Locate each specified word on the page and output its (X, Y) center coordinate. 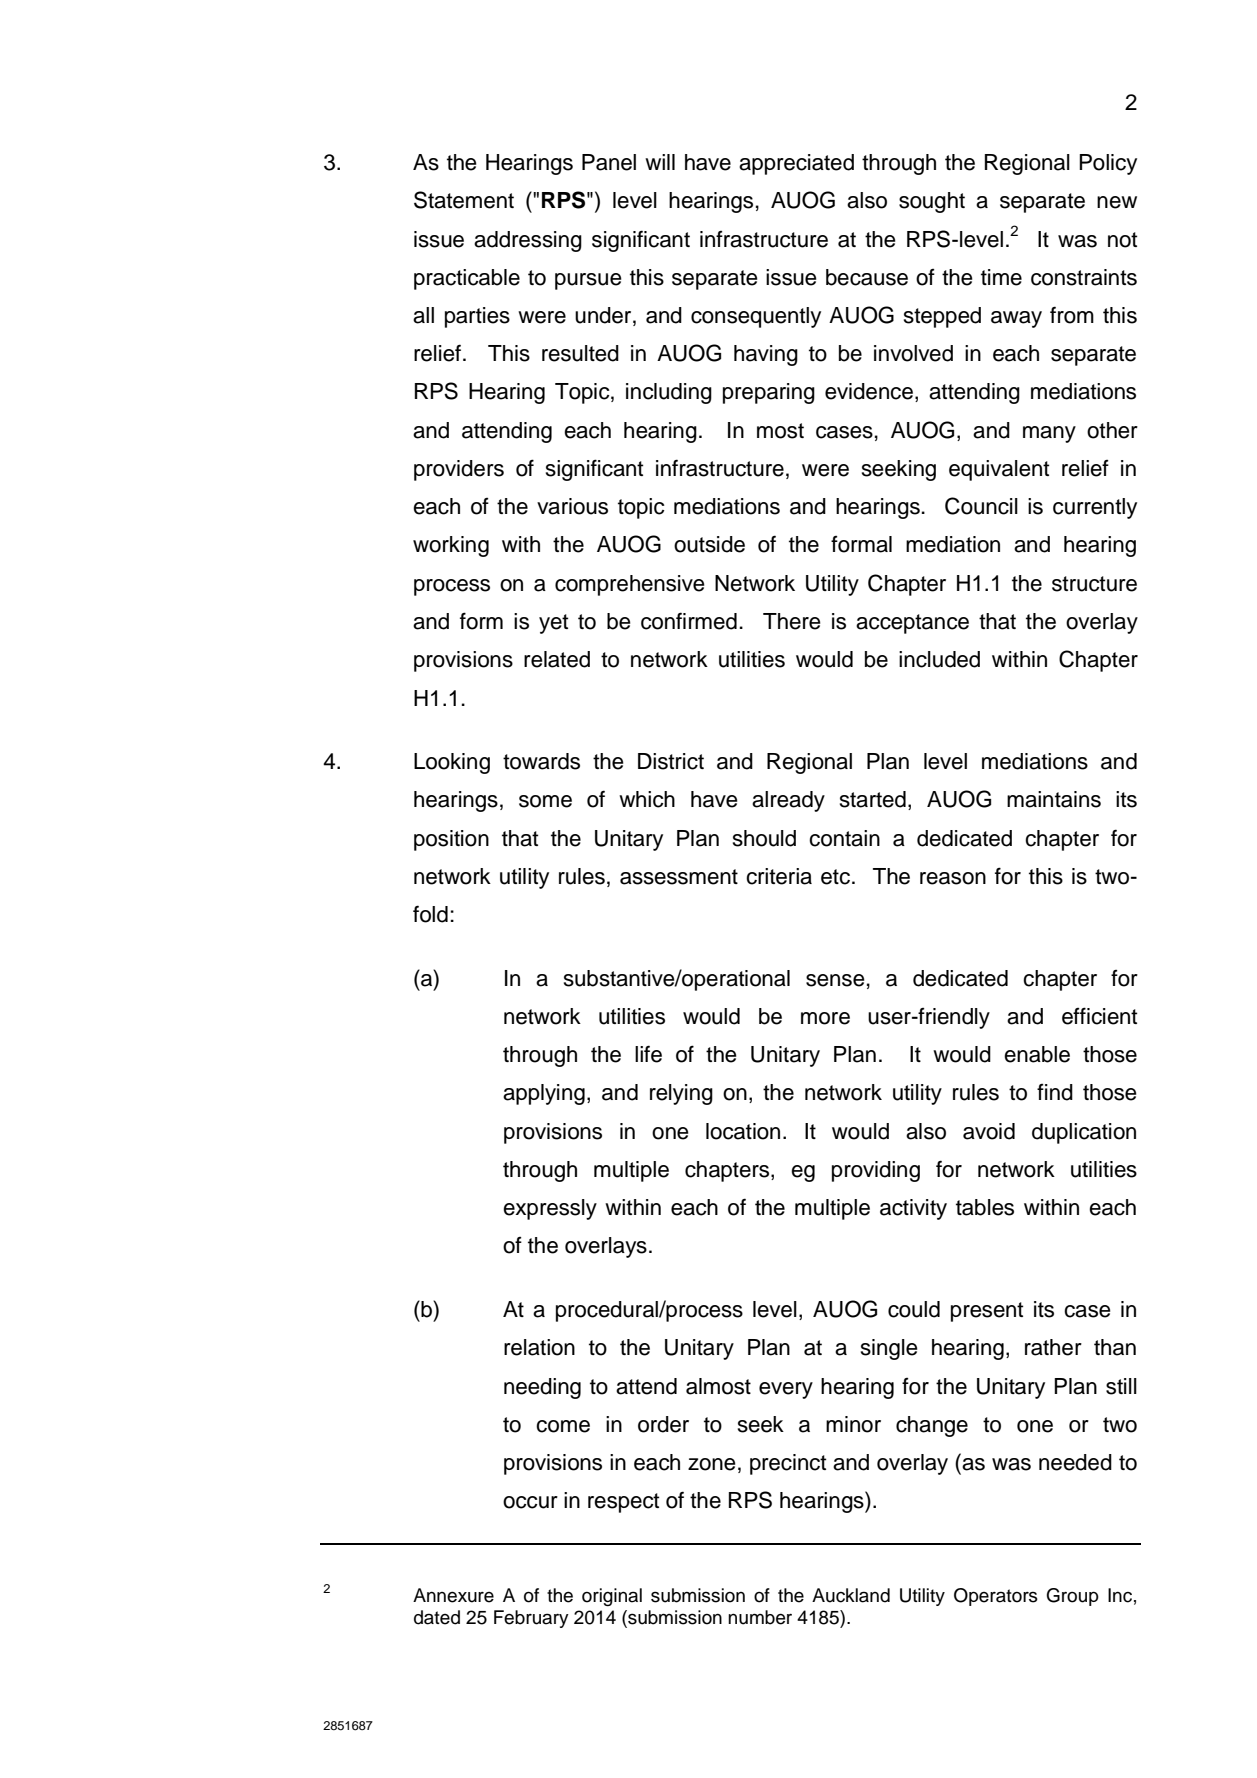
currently (1095, 508)
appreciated (796, 164)
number (760, 1617)
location (743, 1131)
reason (953, 878)
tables (985, 1207)
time (1001, 277)
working (451, 546)
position (451, 840)
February (531, 1619)
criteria (779, 876)
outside (709, 544)
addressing (528, 241)
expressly (550, 1209)
